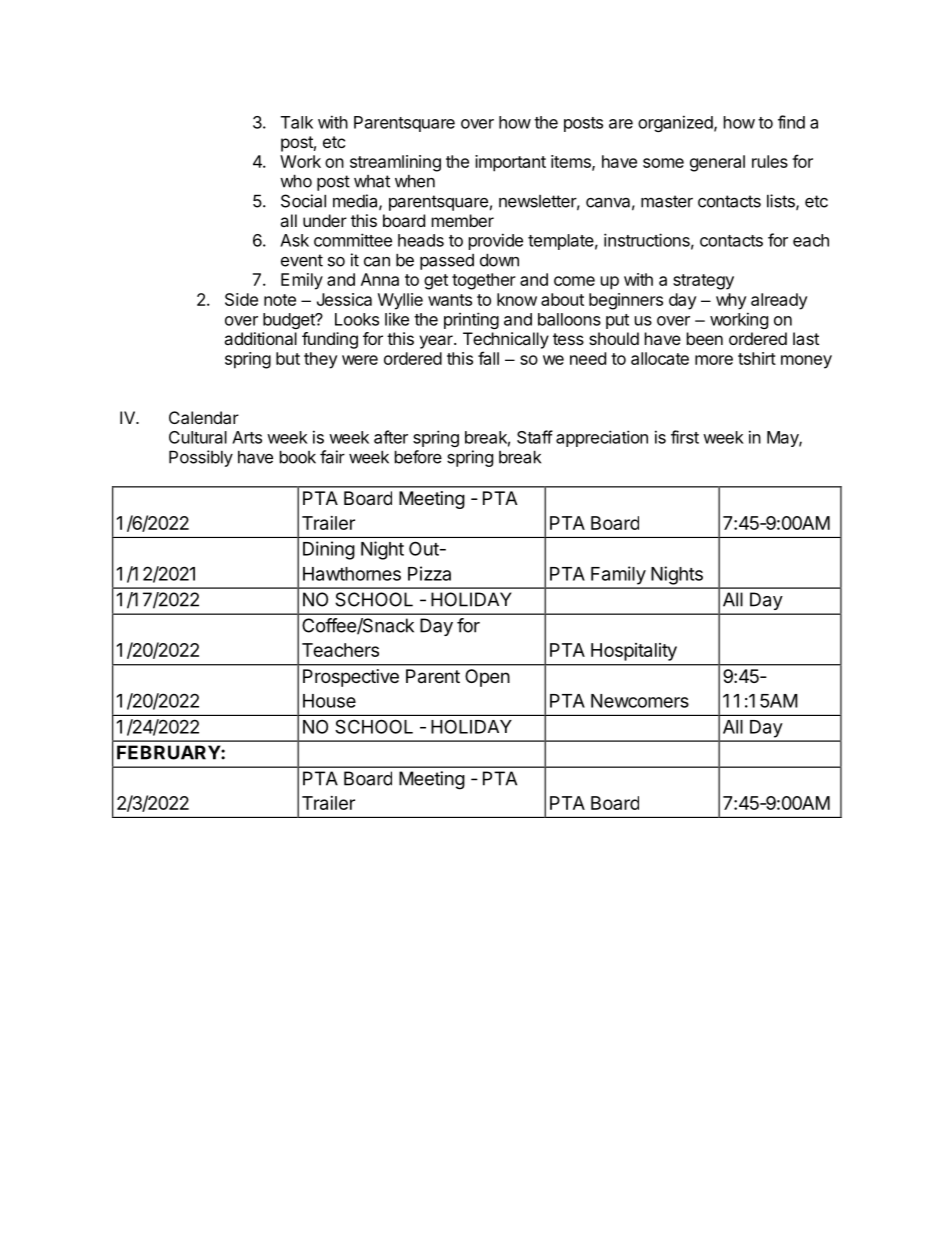  What do you see at coordinates (685, 437) in the document?
I see `first` at bounding box center [685, 437].
